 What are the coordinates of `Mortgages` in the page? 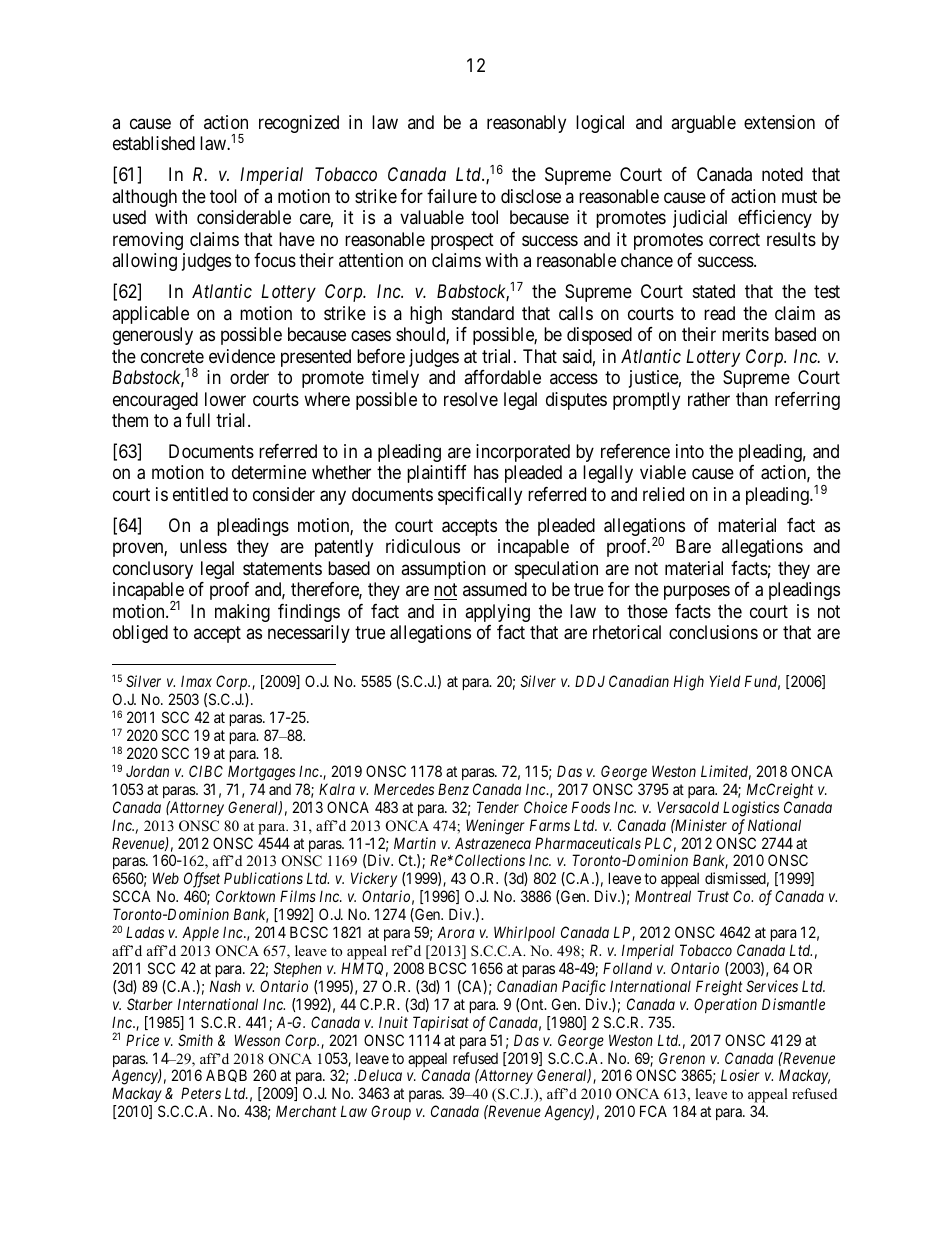 It's located at (261, 773).
